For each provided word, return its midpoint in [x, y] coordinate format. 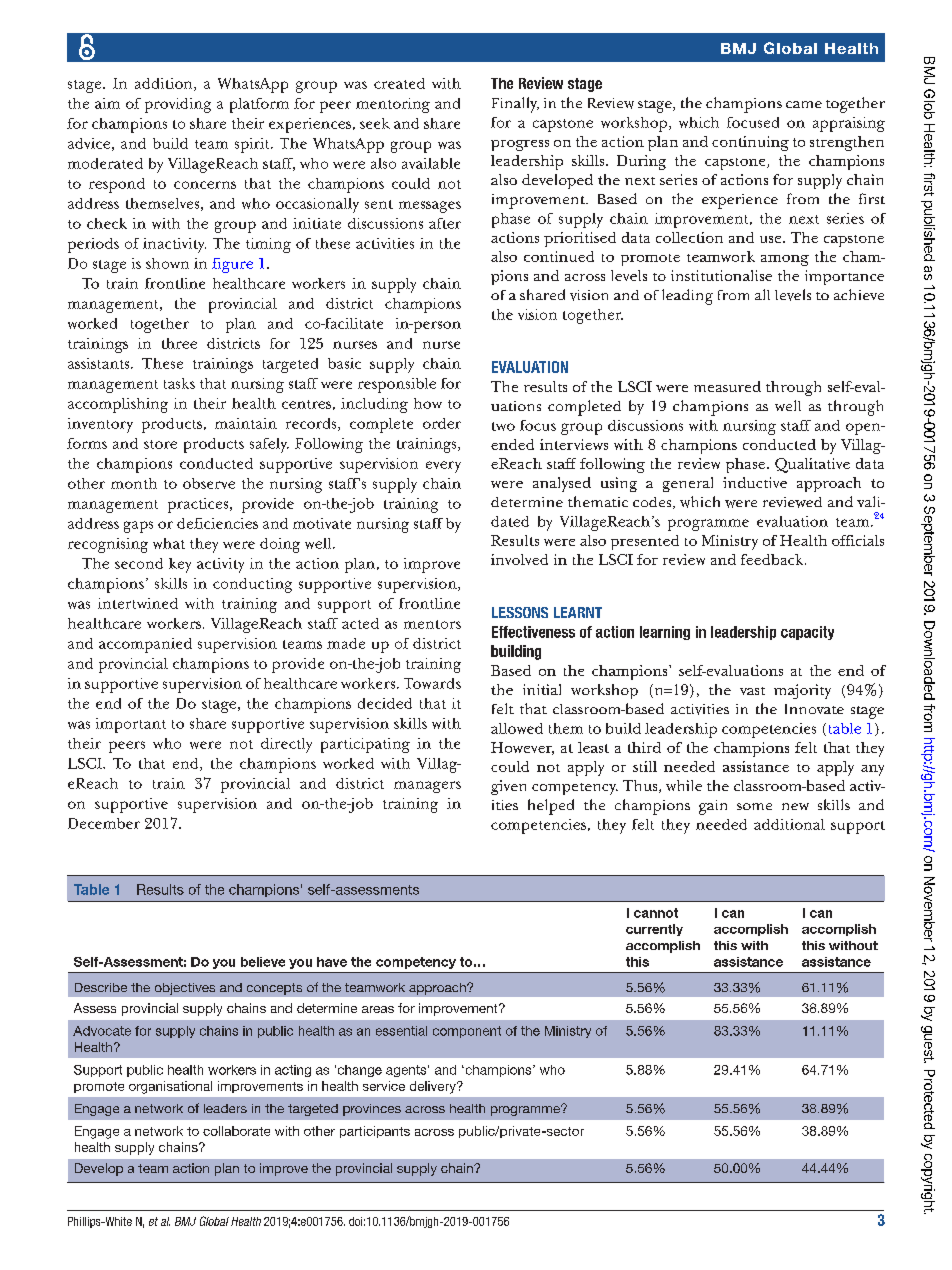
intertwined [138, 603]
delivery [434, 1087]
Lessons [520, 612]
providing [178, 105]
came [804, 104]
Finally [515, 105]
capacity [807, 633]
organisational [170, 1087]
